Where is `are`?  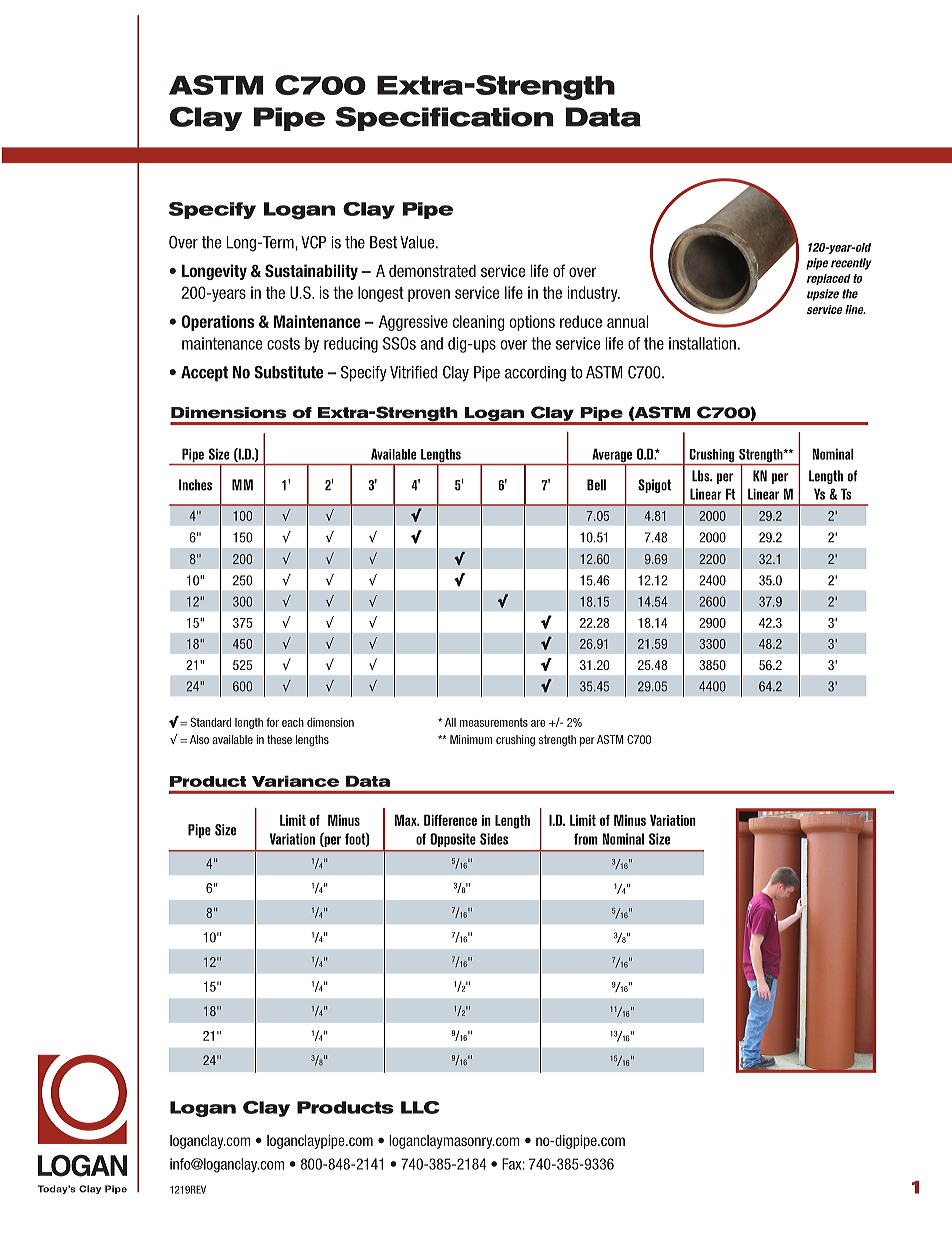
are is located at coordinates (538, 723).
